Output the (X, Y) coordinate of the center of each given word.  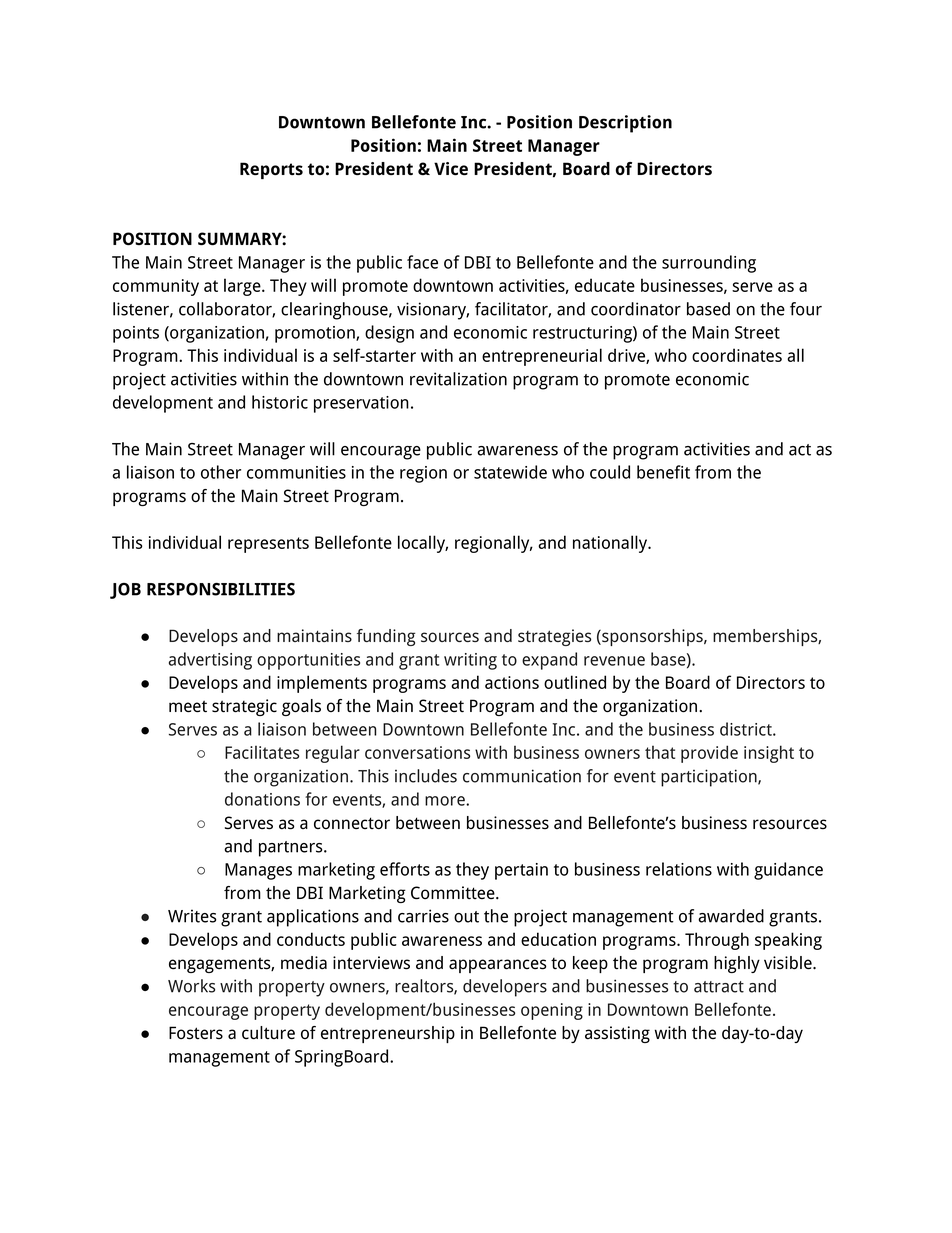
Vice (451, 168)
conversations (417, 752)
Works (191, 986)
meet (188, 706)
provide (709, 754)
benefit (663, 472)
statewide (510, 472)
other (221, 472)
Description (625, 124)
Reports (271, 170)
